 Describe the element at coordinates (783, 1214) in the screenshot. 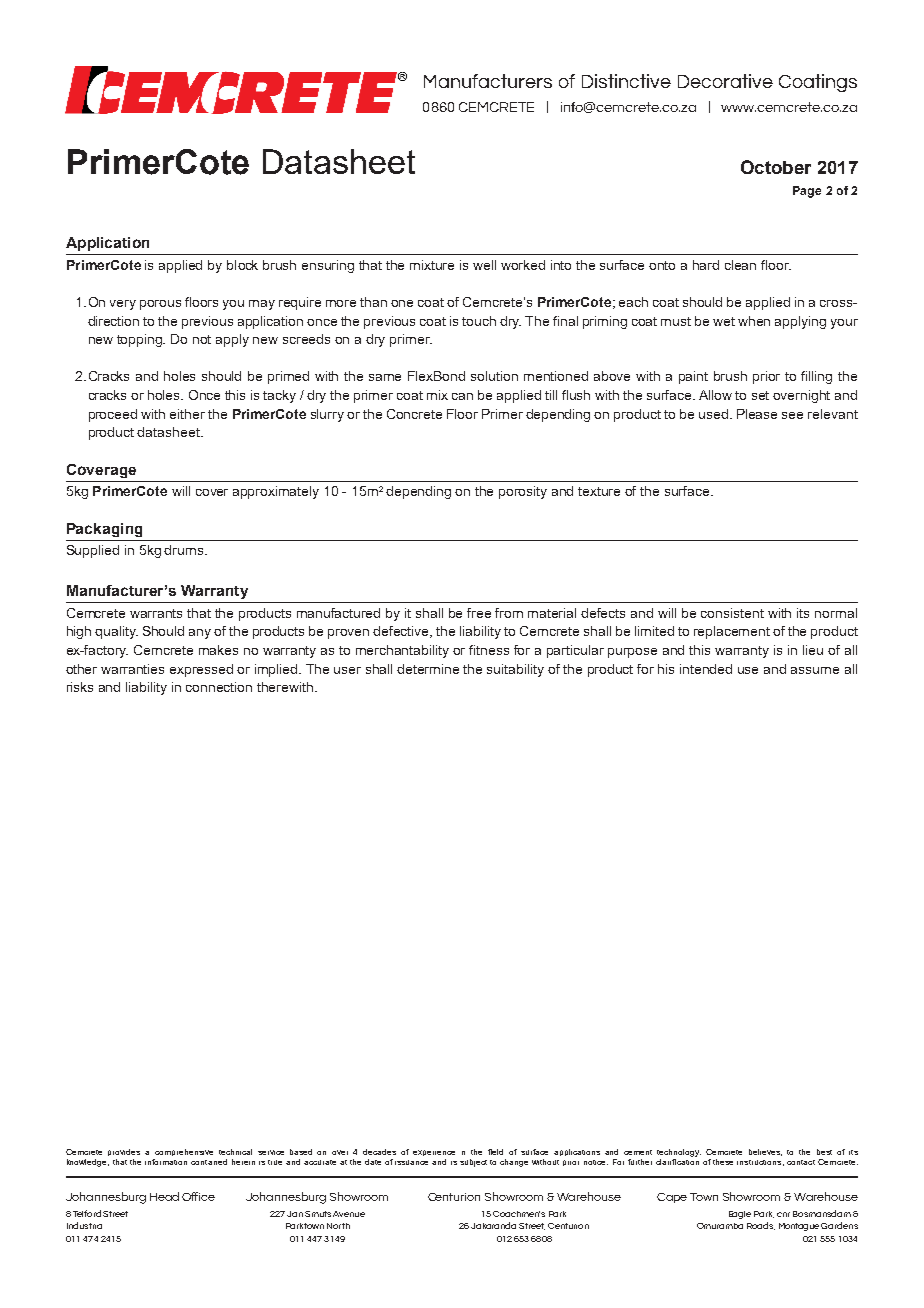

I see `cnr` at that location.
